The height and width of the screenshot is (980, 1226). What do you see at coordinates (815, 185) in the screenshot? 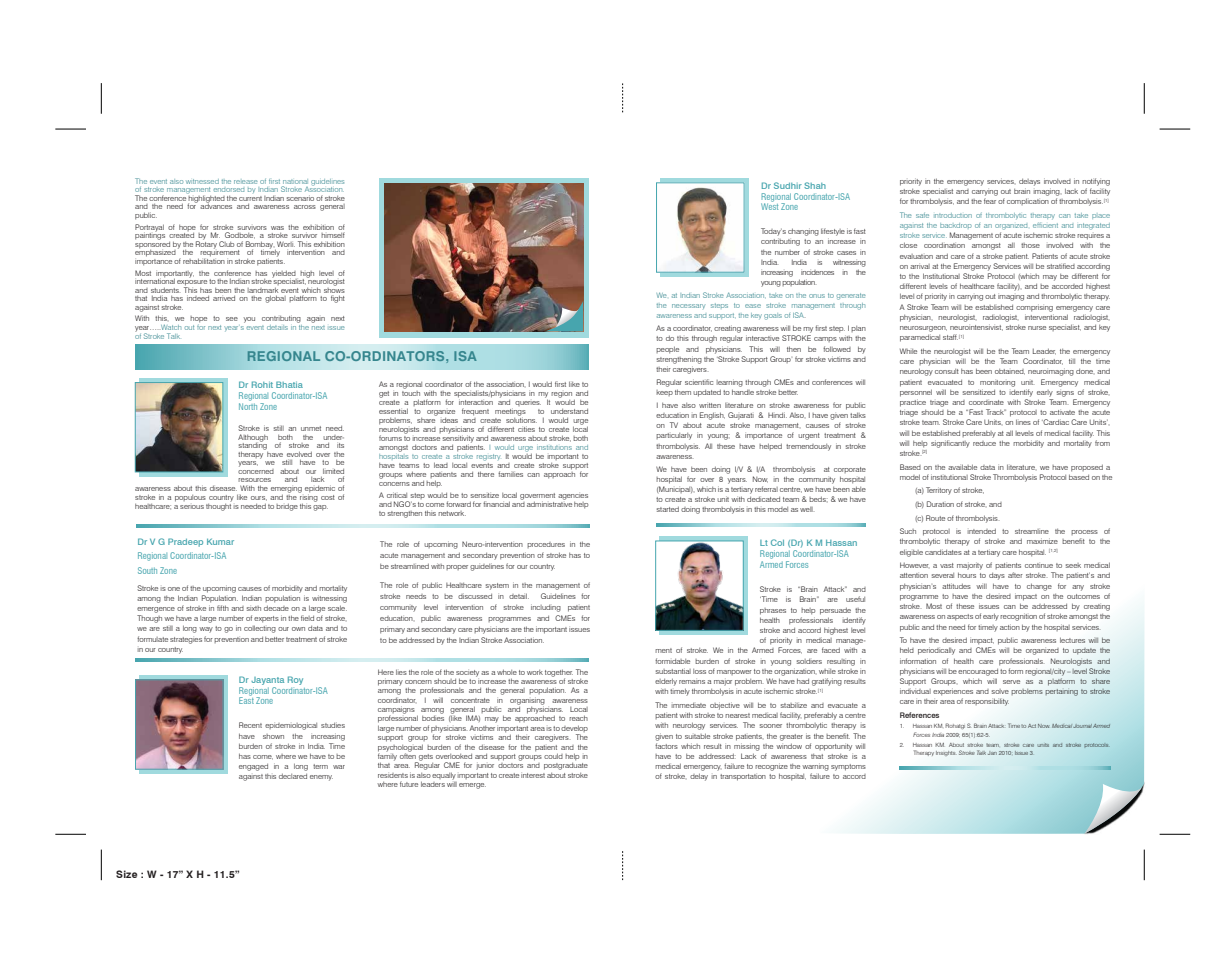
I see `Shah` at bounding box center [815, 185].
